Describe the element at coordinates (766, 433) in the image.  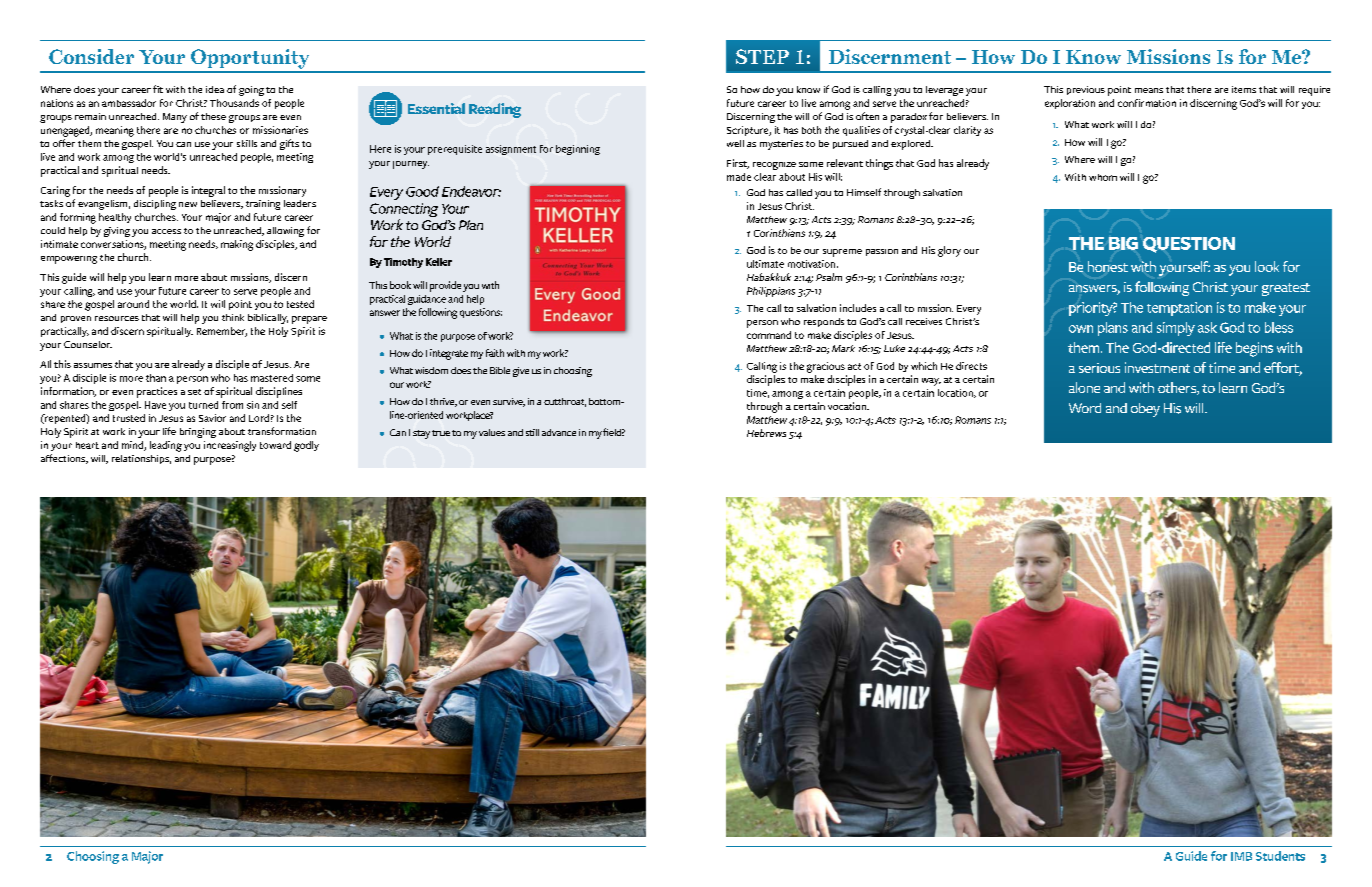
I see `Hebrews` at that location.
